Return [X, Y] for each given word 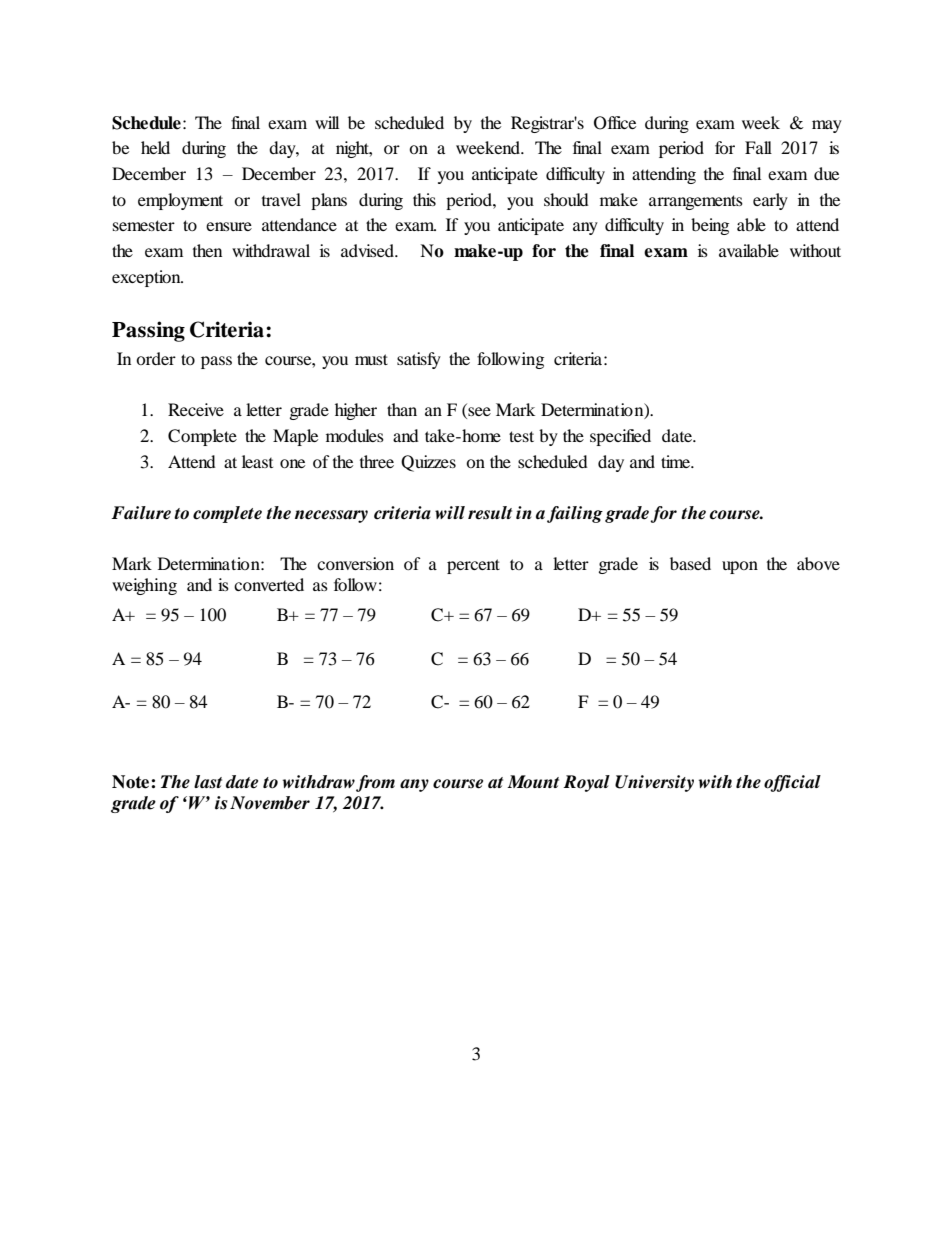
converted [269, 584]
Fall [758, 147]
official [792, 783]
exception [147, 278]
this [424, 199]
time [676, 461]
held [155, 147]
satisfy [419, 360]
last [208, 782]
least [257, 461]
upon [740, 567]
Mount [533, 782]
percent [473, 566]
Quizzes [428, 463]
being [710, 226]
